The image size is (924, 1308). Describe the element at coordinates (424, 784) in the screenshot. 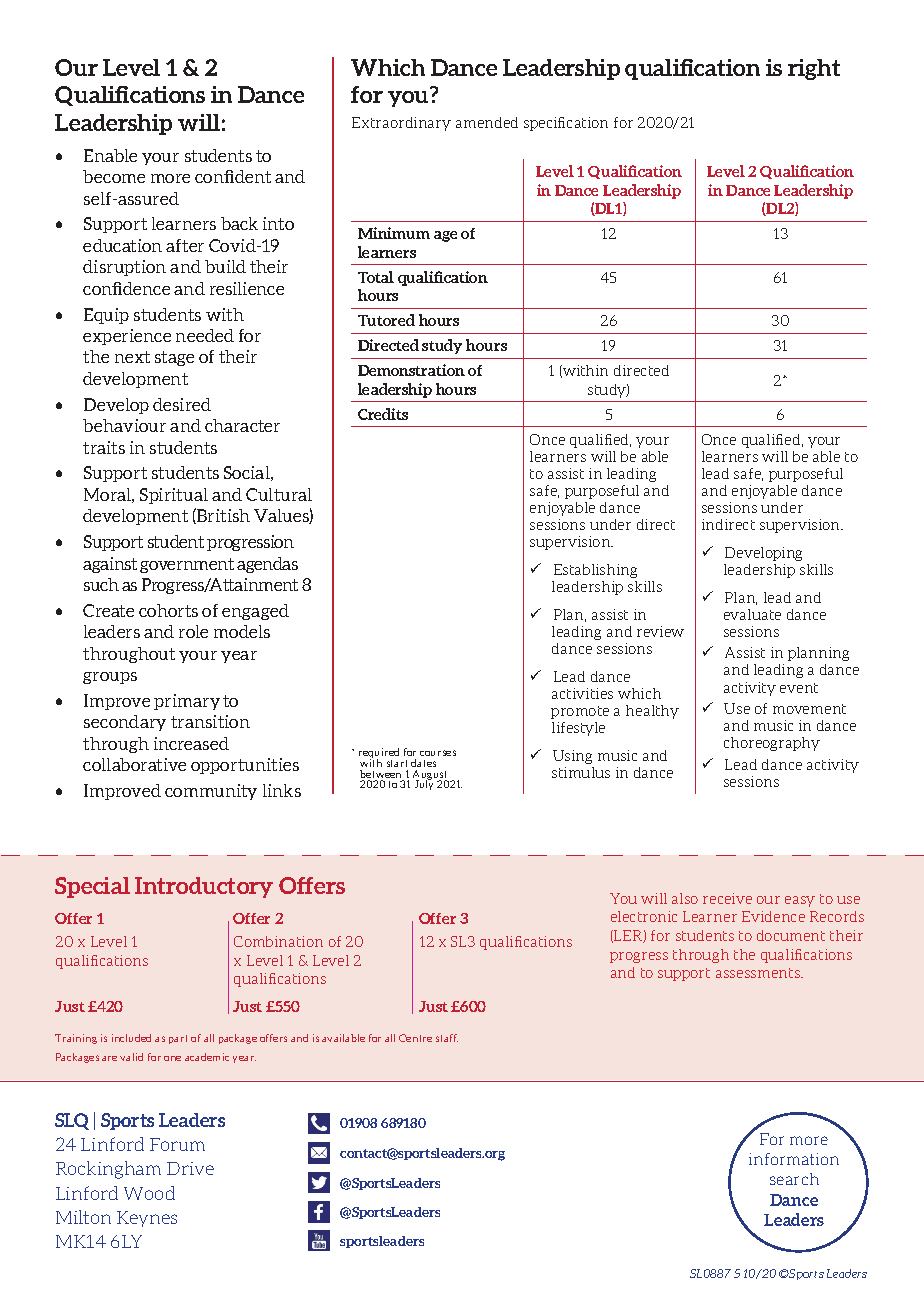

I see `July` at that location.
